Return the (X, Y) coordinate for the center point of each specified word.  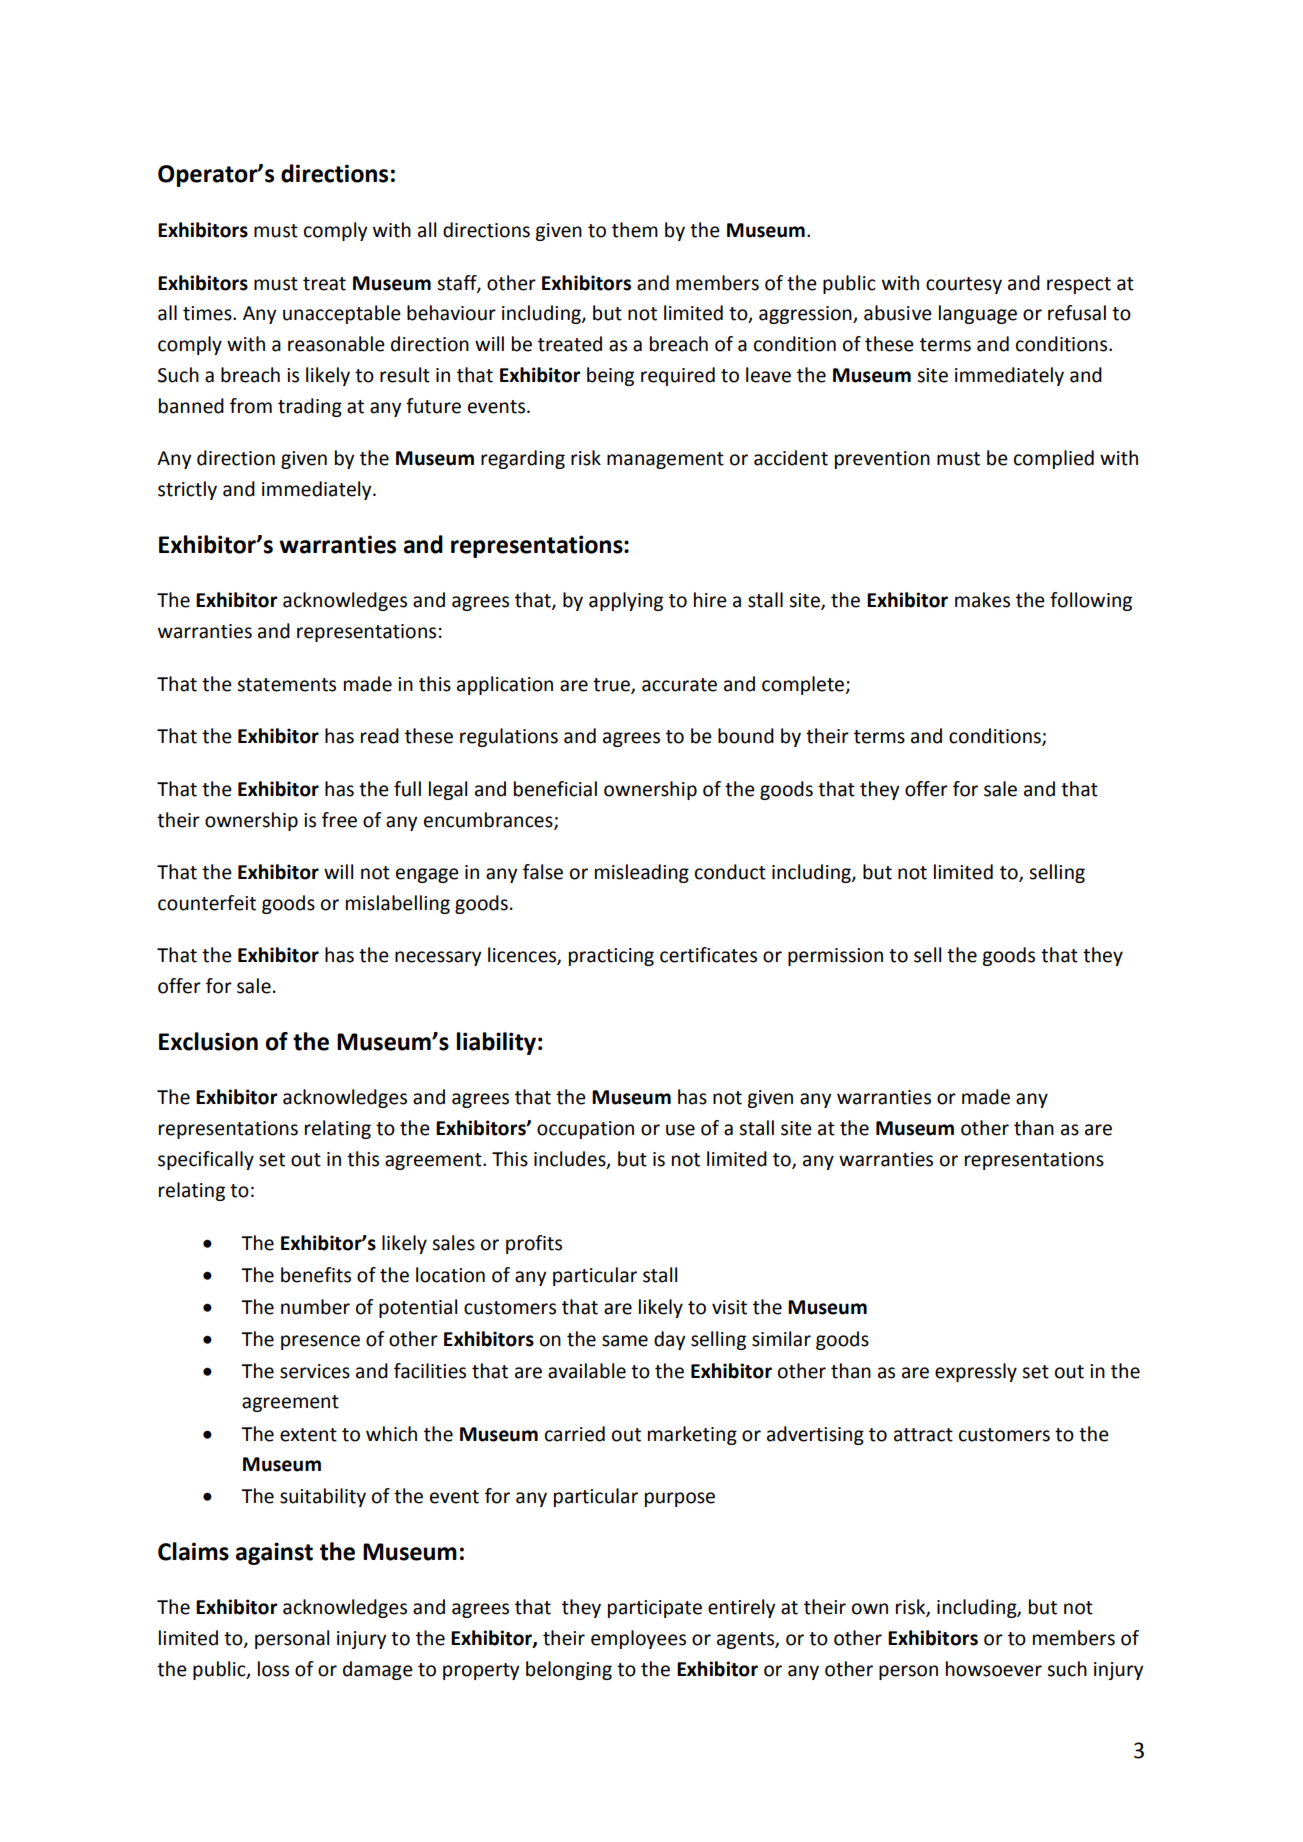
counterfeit (207, 903)
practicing (611, 957)
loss (273, 1669)
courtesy (964, 285)
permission (835, 957)
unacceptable (342, 314)
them (635, 230)
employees (638, 1639)
